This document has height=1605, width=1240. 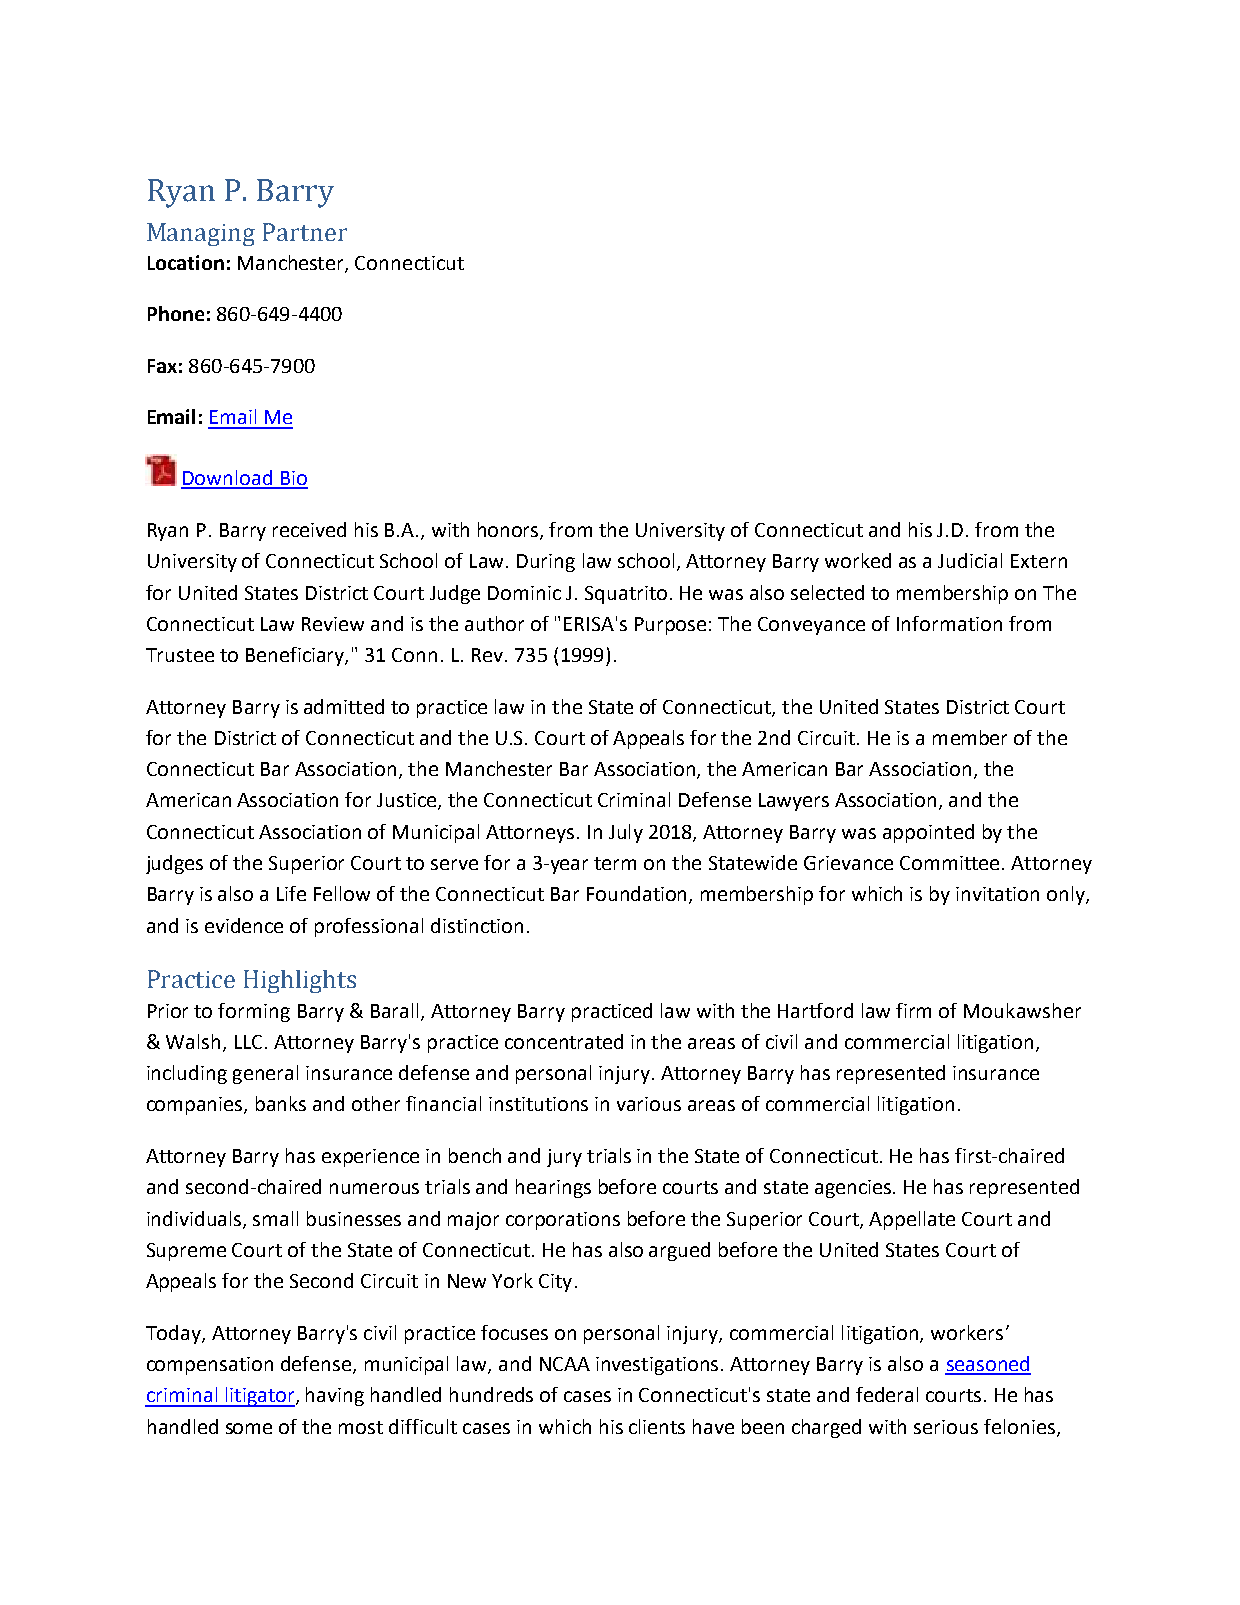 I want to click on Judicial, so click(x=970, y=560).
